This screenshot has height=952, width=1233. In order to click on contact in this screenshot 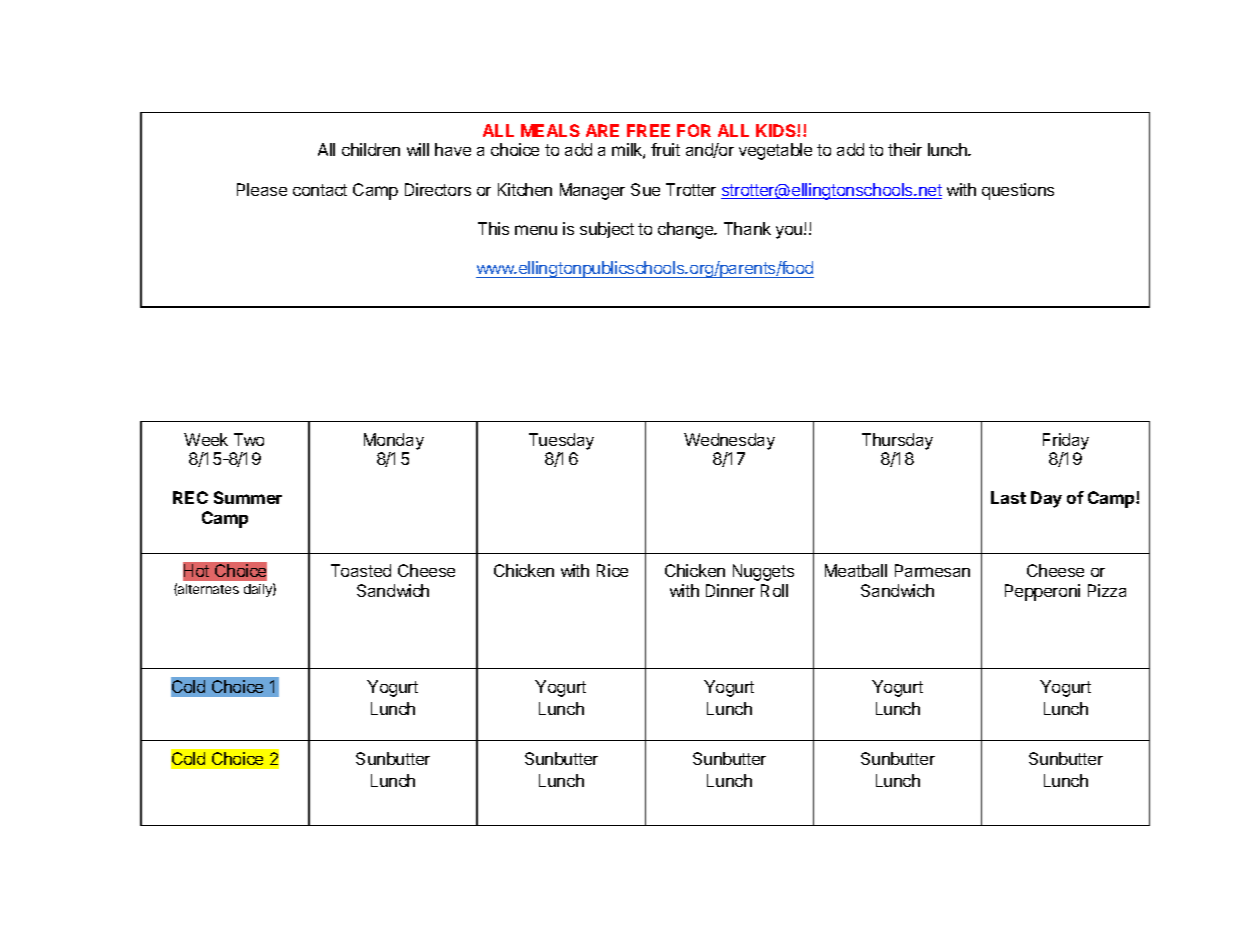, I will do `click(320, 190)`.
